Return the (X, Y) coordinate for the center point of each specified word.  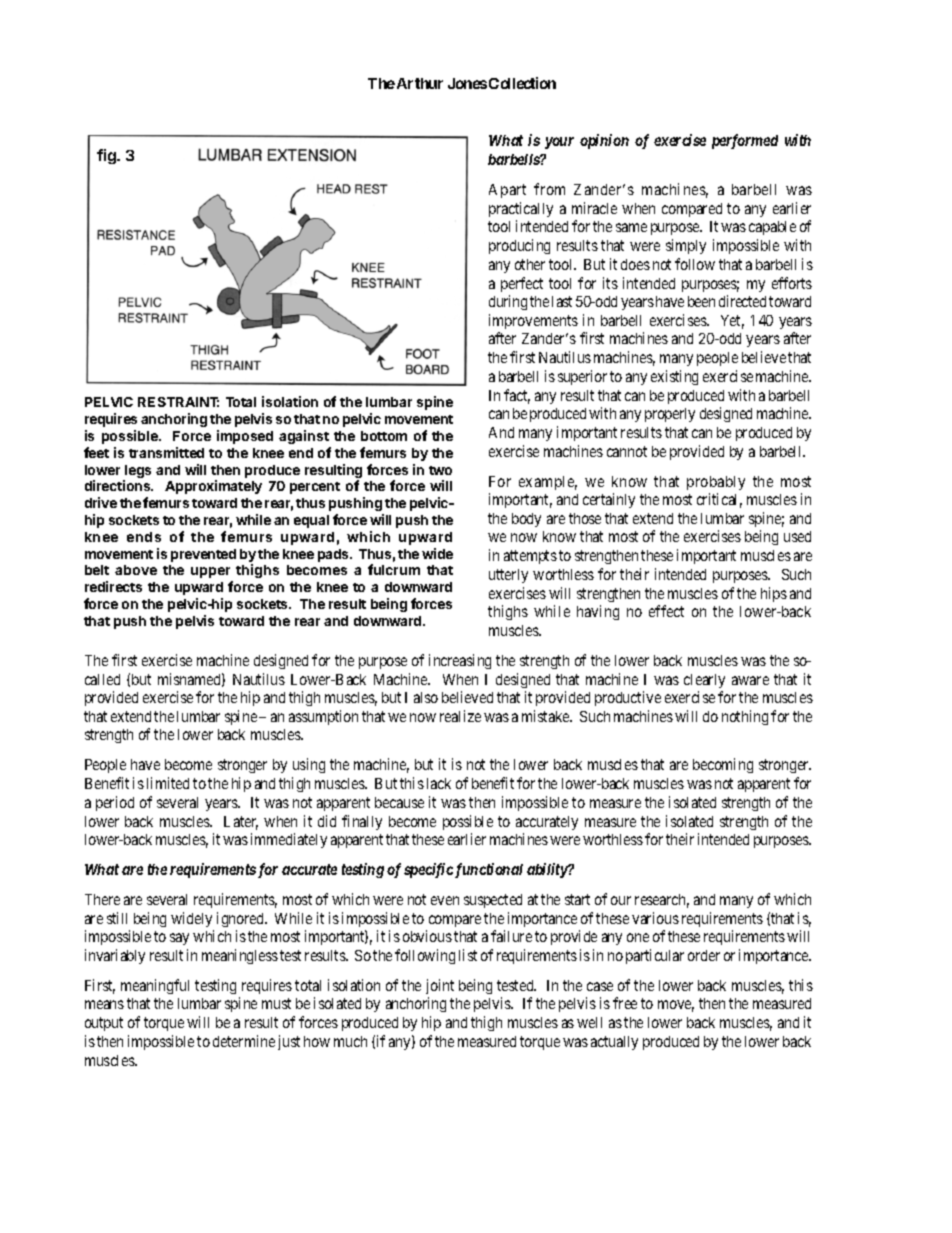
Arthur (420, 83)
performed (745, 141)
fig (108, 156)
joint (440, 986)
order (704, 955)
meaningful (155, 986)
